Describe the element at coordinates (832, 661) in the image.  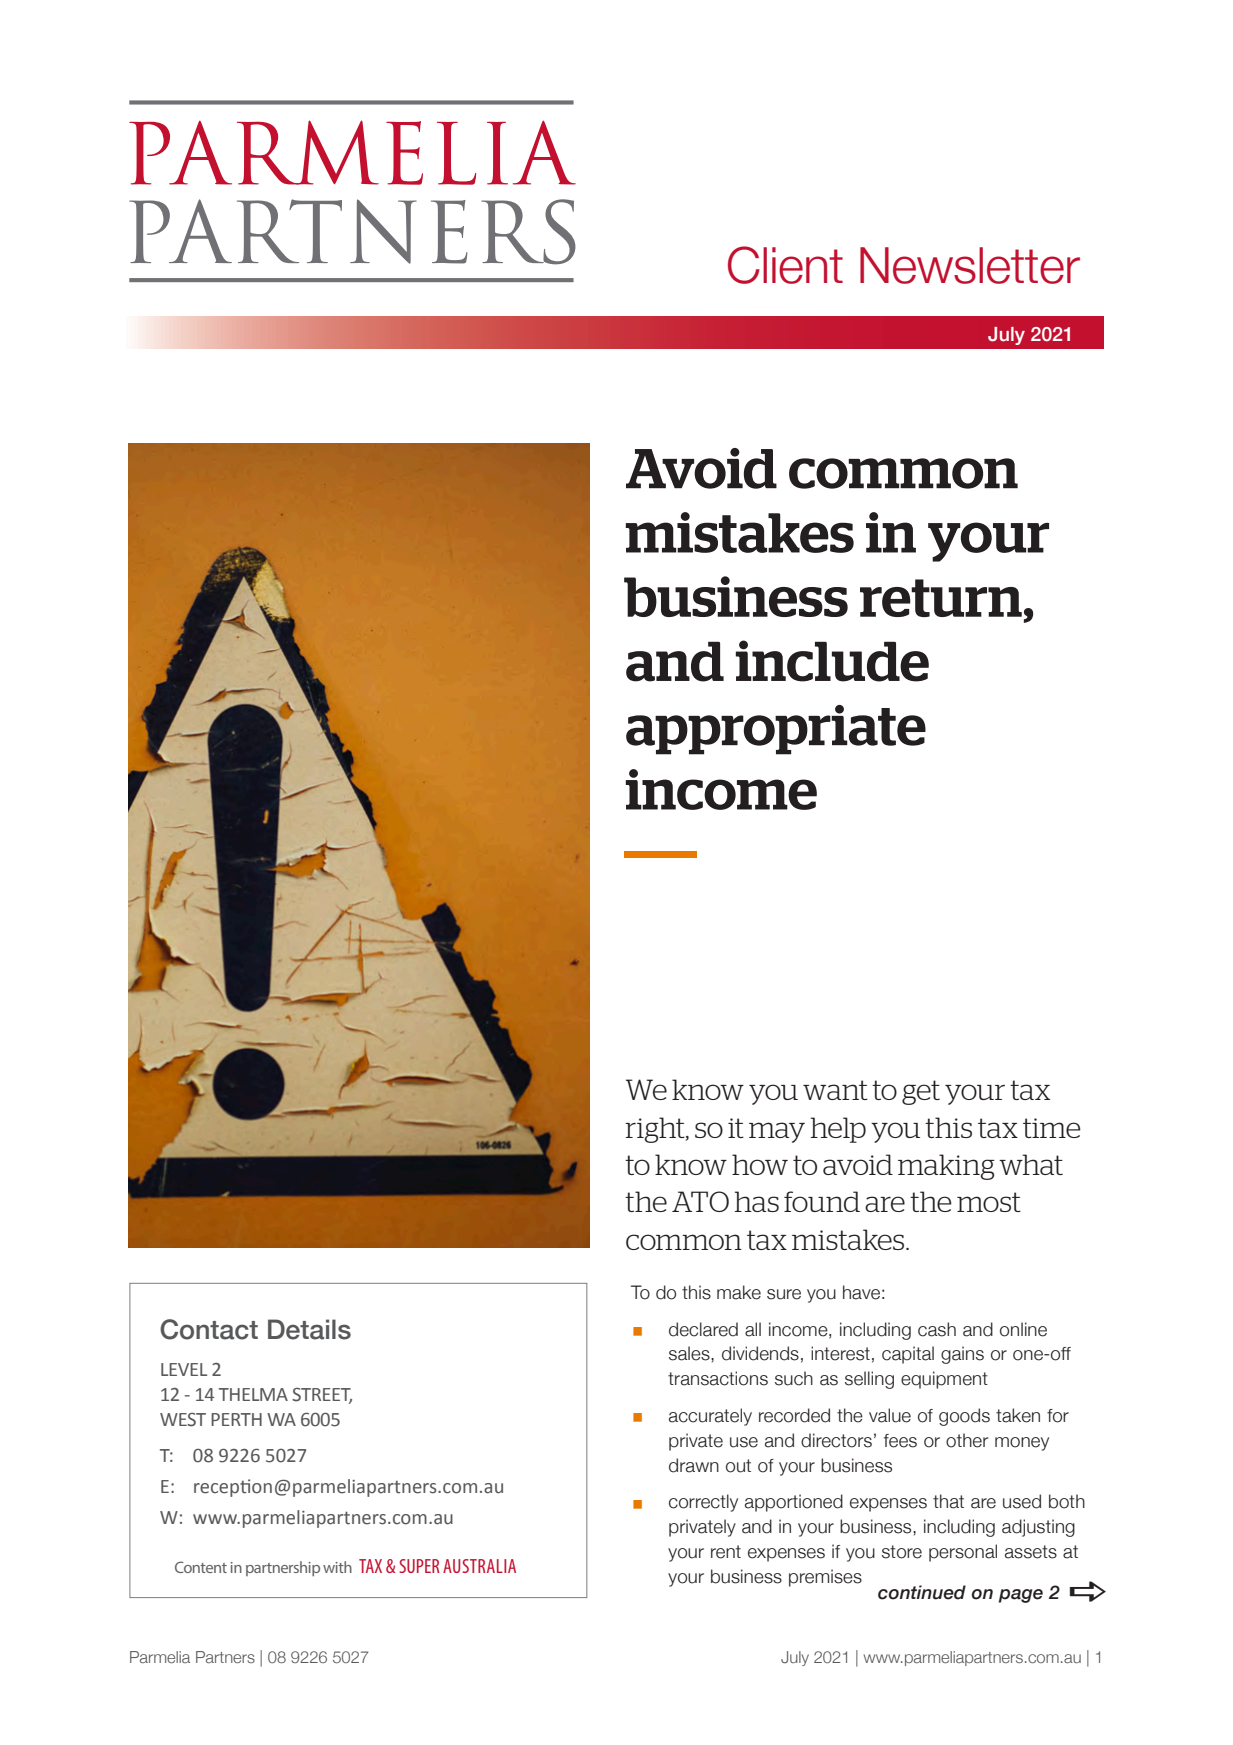
I see `include` at that location.
